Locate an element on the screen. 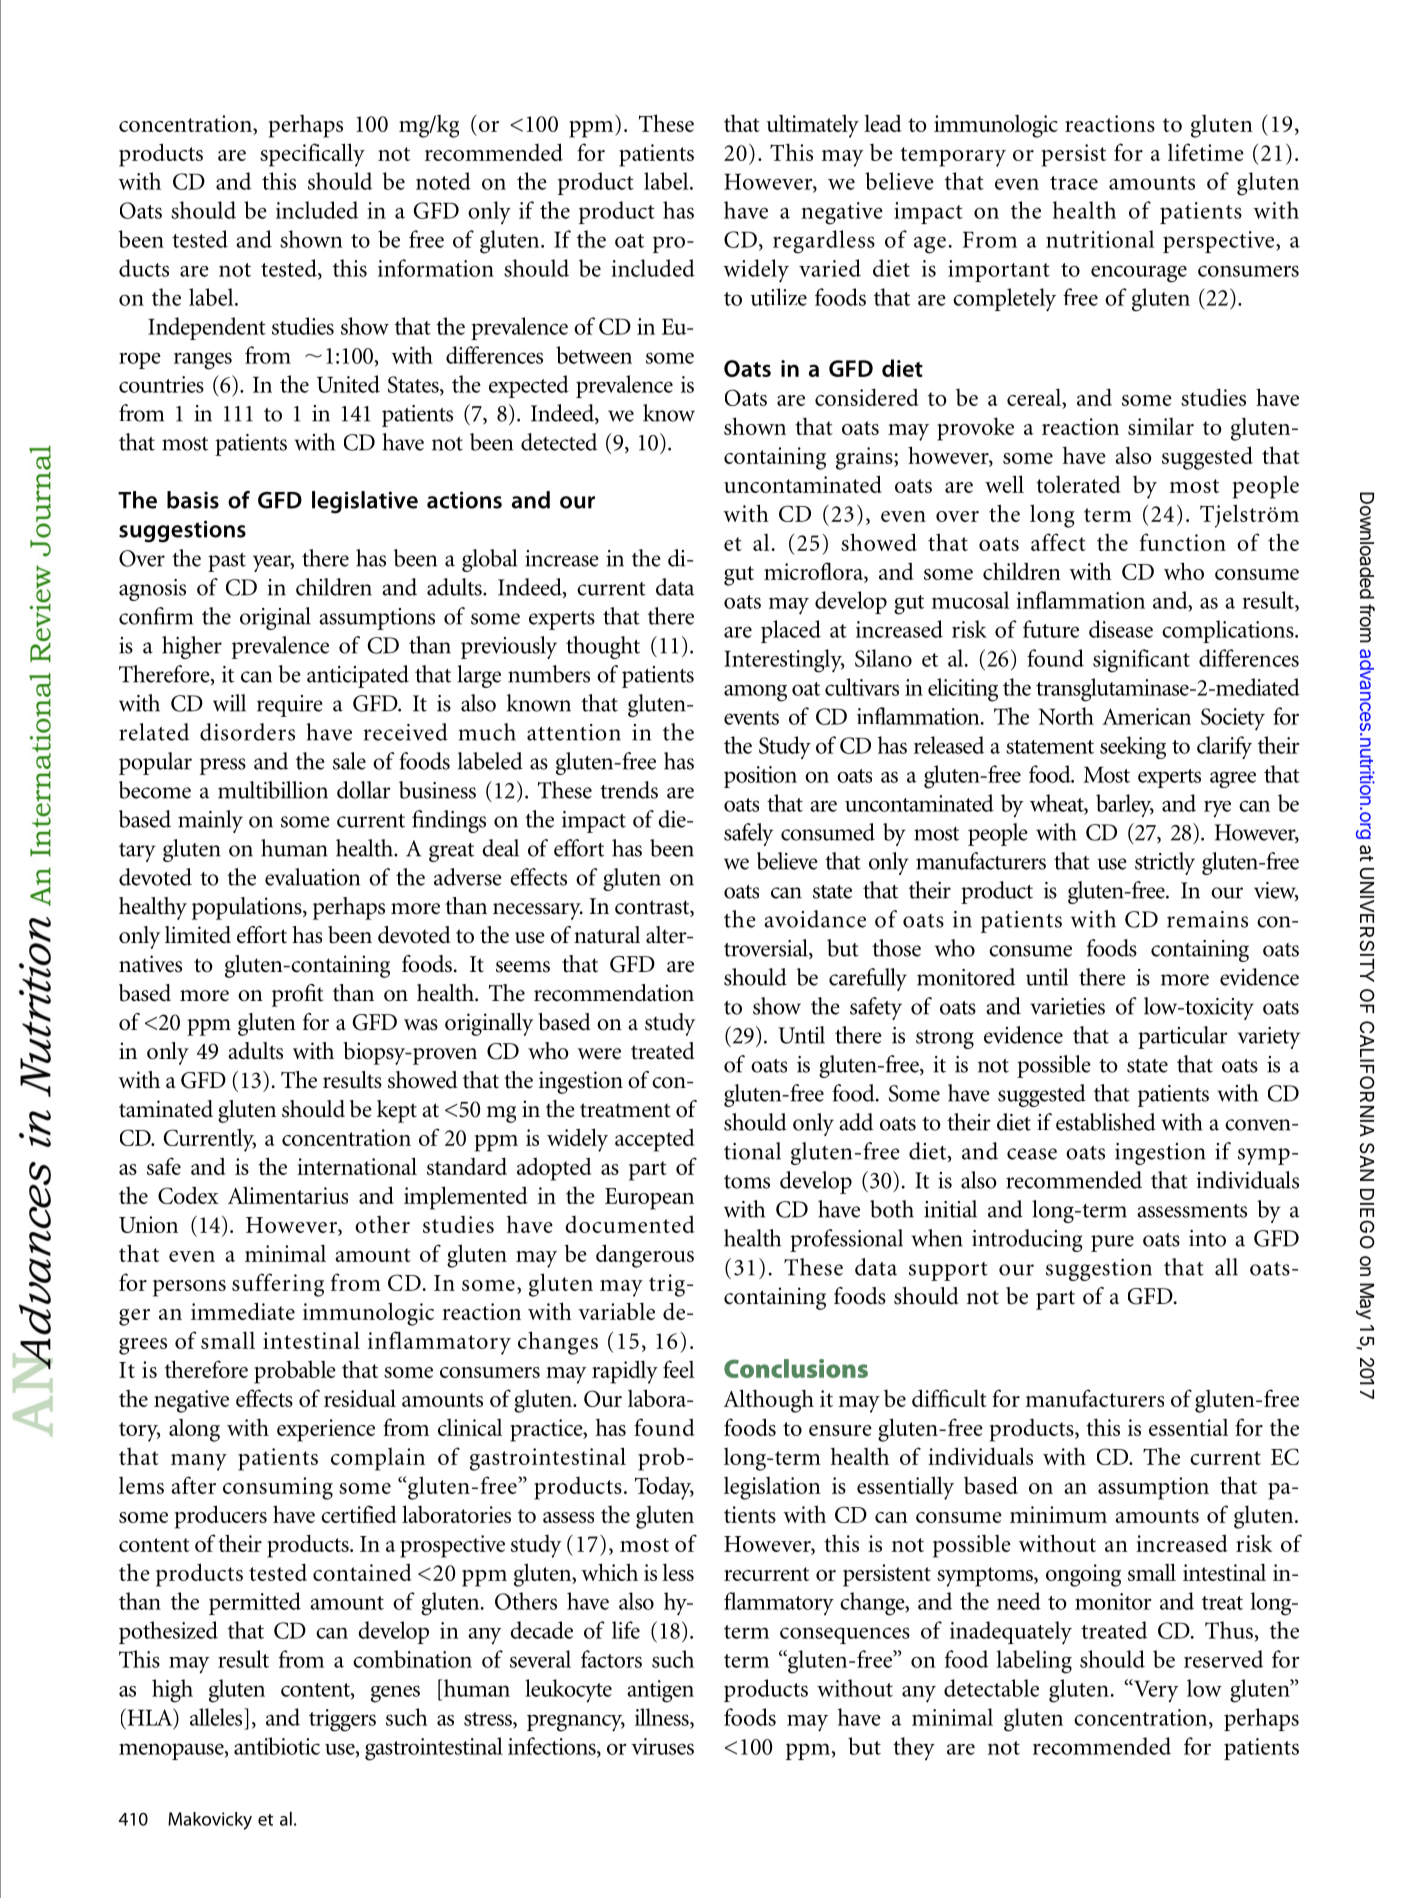  pure is located at coordinates (1112, 1243).
